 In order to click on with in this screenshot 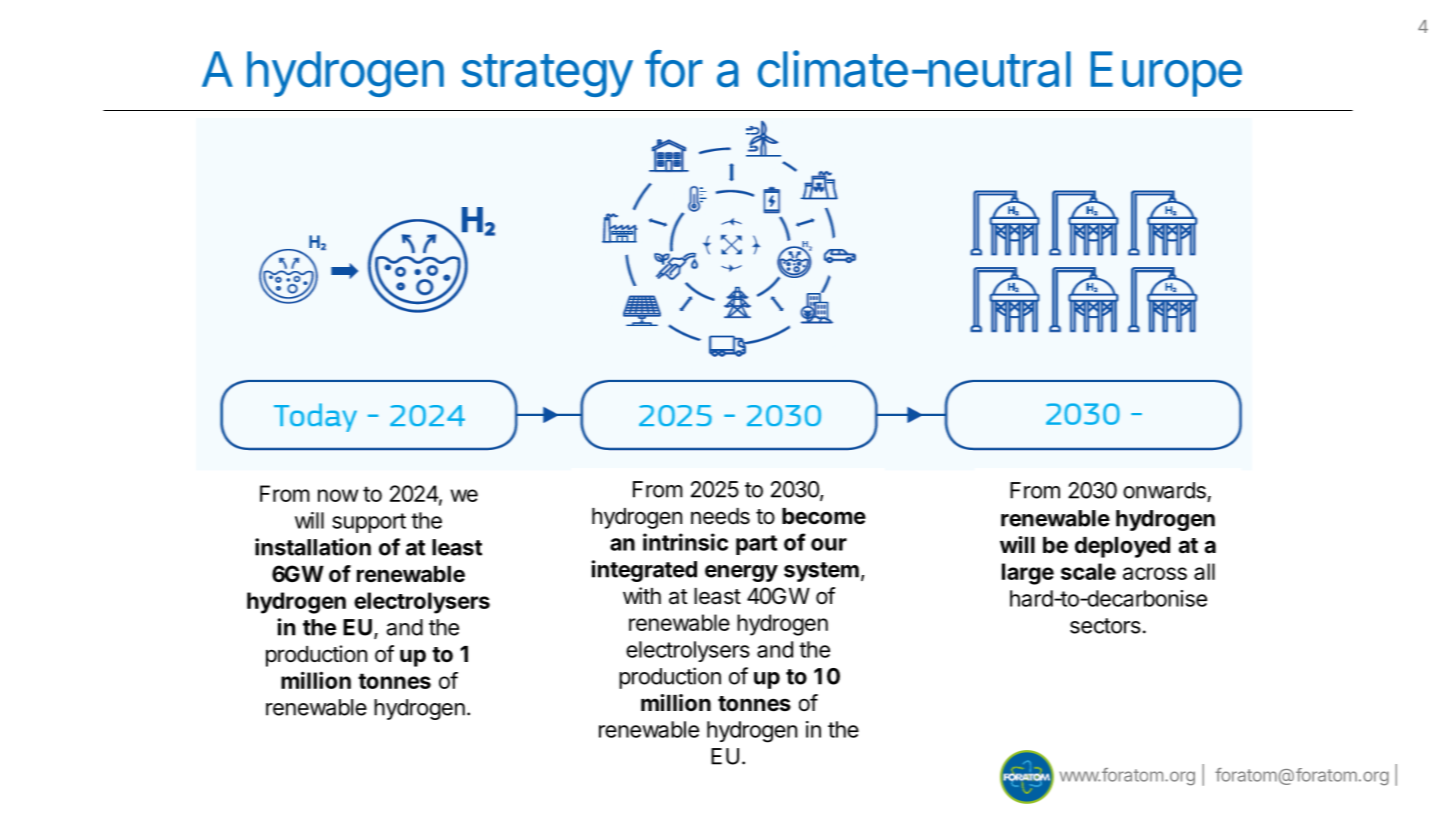, I will do `click(642, 595)`.
